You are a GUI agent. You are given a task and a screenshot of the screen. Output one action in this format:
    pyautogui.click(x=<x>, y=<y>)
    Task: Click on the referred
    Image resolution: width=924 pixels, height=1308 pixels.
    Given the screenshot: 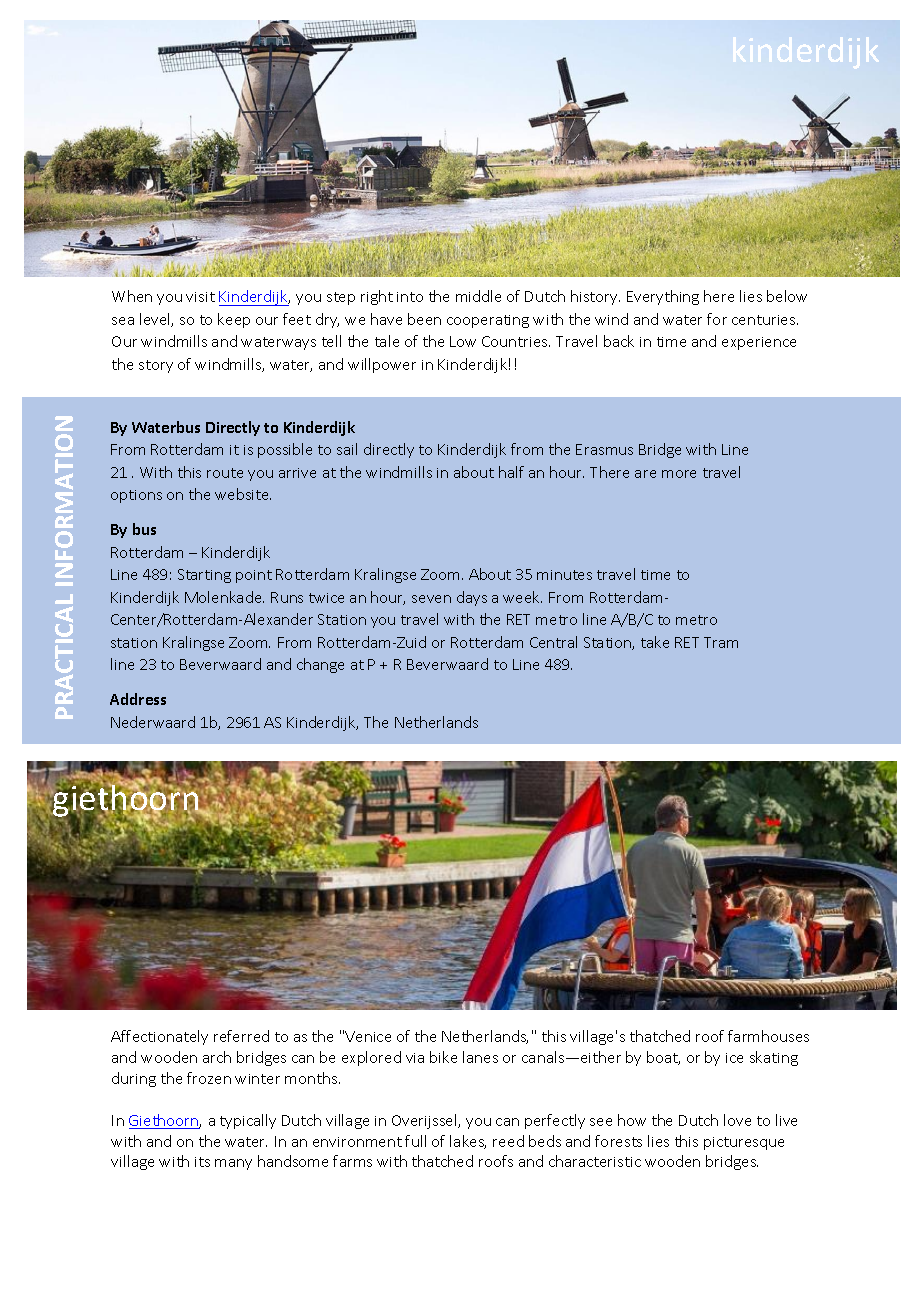 What is the action you would take?
    pyautogui.click(x=241, y=1036)
